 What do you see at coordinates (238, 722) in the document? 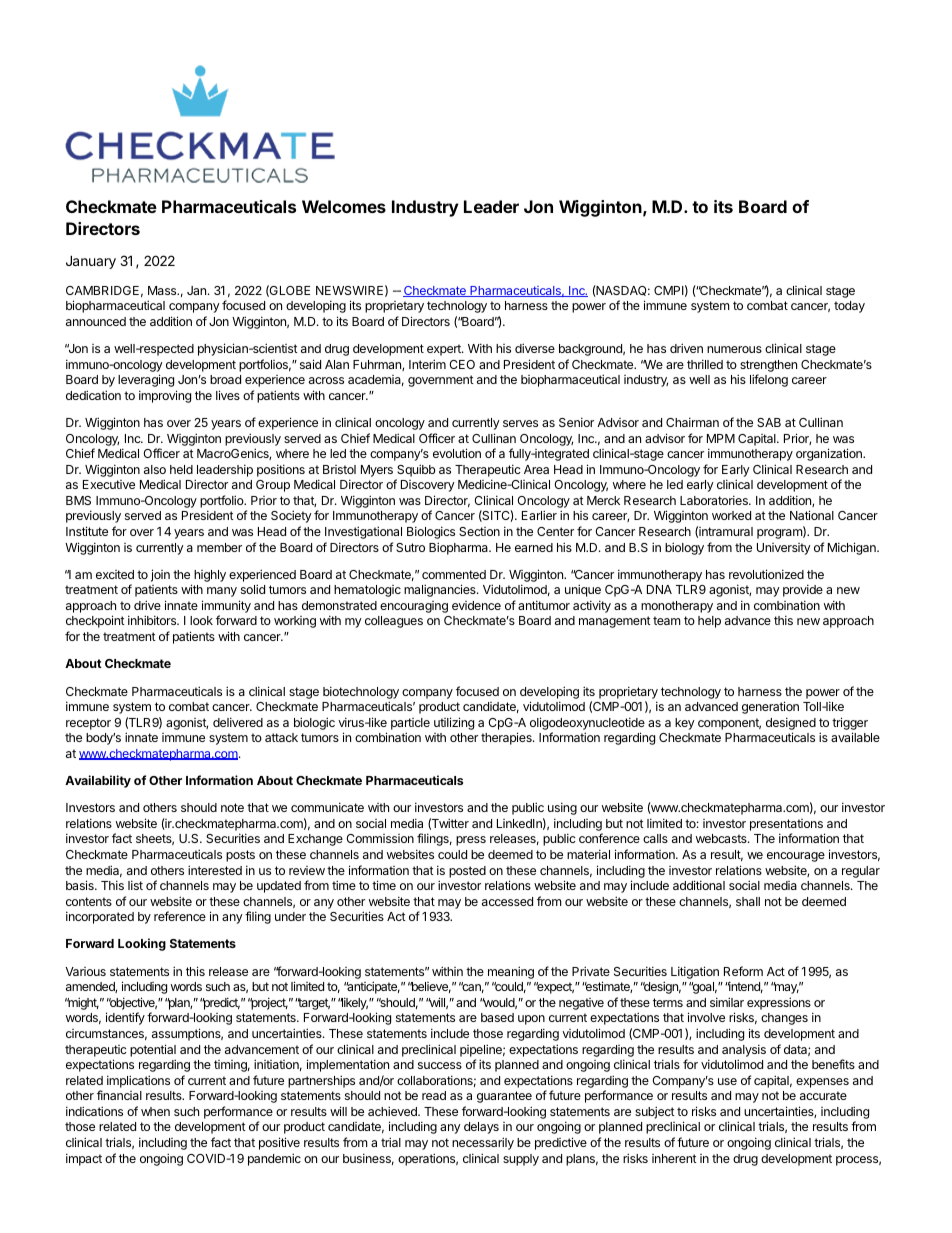
I see `delivered` at bounding box center [238, 722].
